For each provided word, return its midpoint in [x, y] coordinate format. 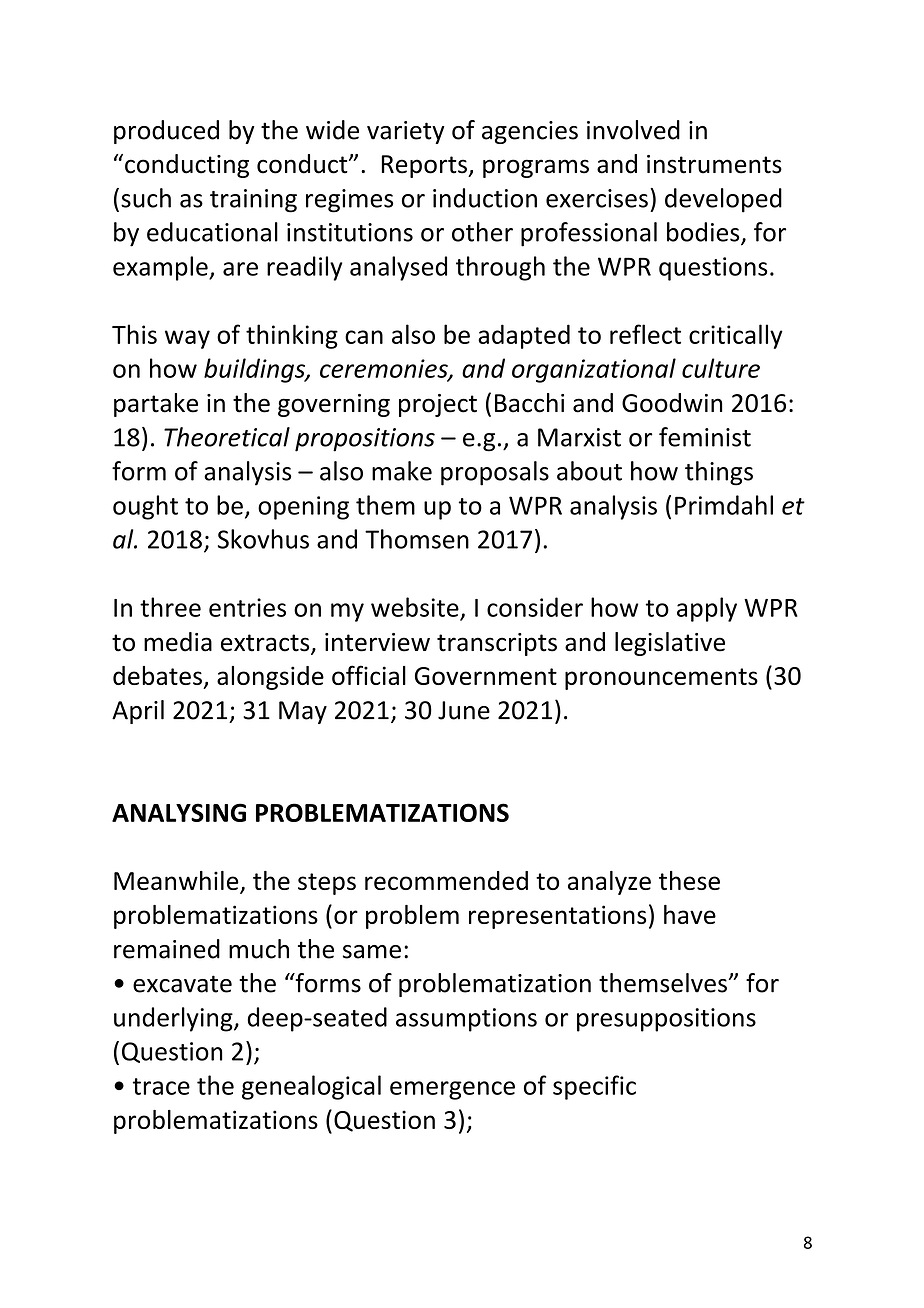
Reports [425, 166]
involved [633, 130]
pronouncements [661, 679]
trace [161, 1086]
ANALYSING [179, 812]
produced [166, 132]
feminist [705, 437]
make [402, 471]
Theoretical [227, 437]
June [464, 710]
